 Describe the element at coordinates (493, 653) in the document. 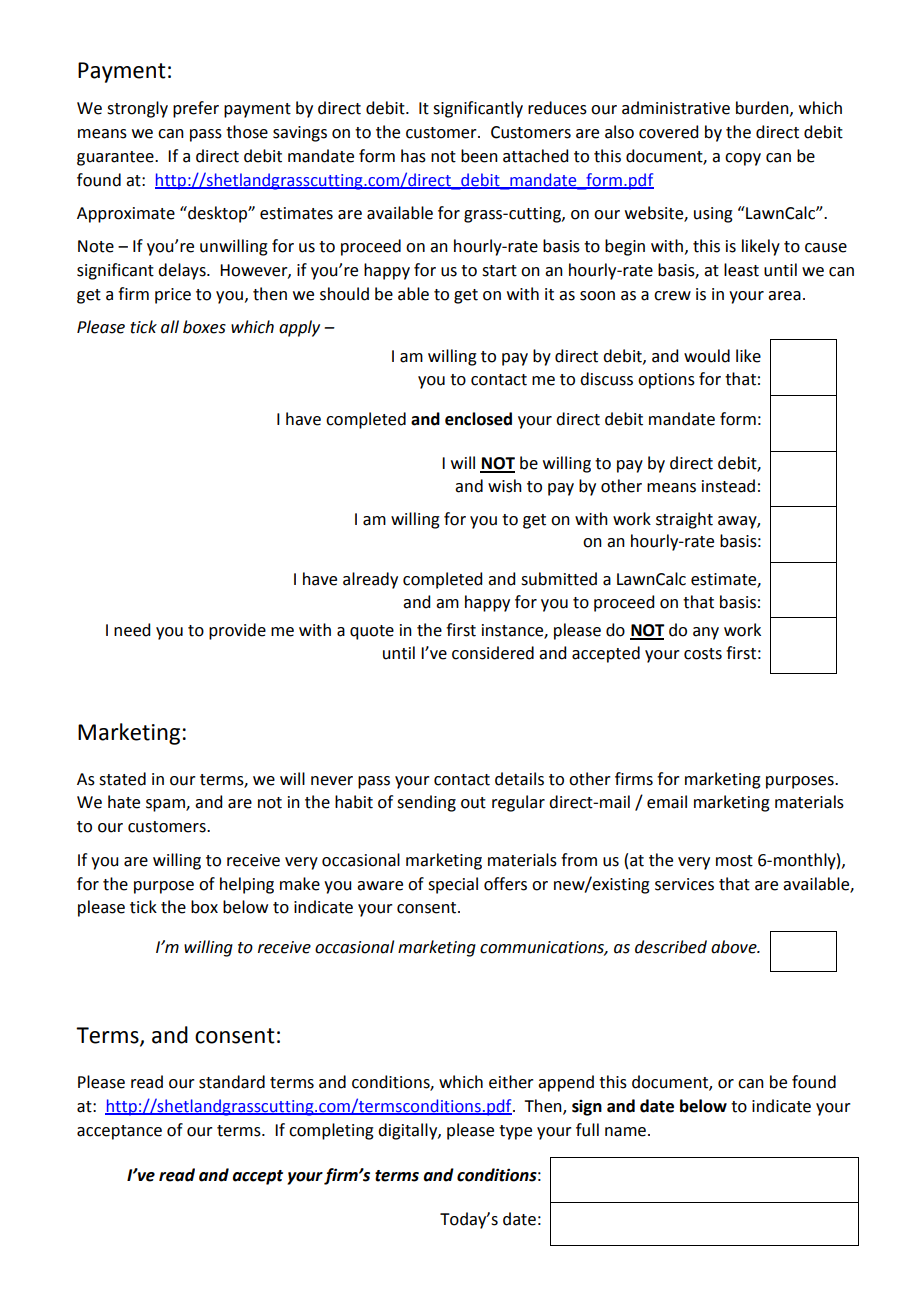

I see `considered` at that location.
